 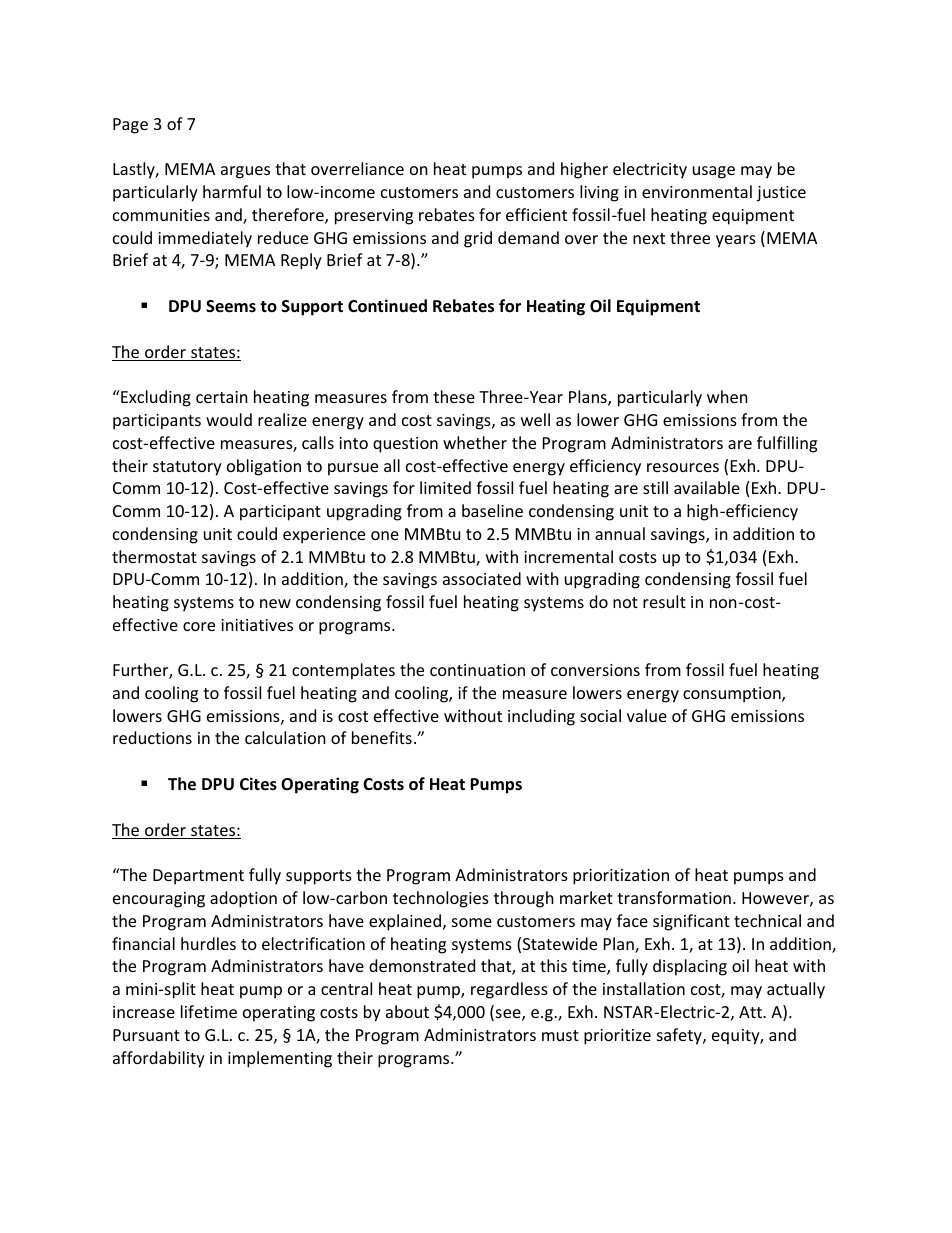 What do you see at coordinates (674, 897) in the page?
I see `transformation` at bounding box center [674, 897].
